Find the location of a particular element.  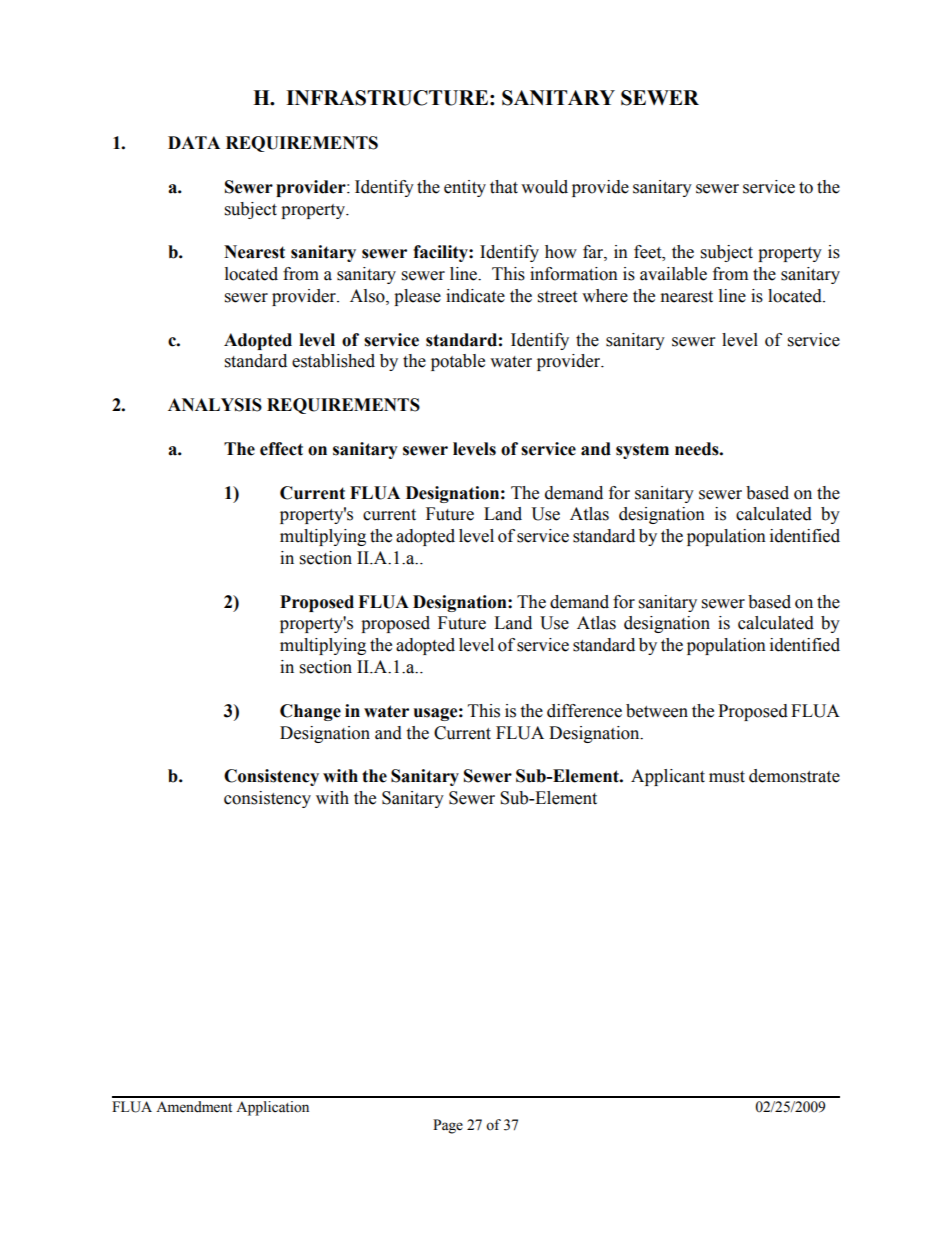

available is located at coordinates (673, 274).
